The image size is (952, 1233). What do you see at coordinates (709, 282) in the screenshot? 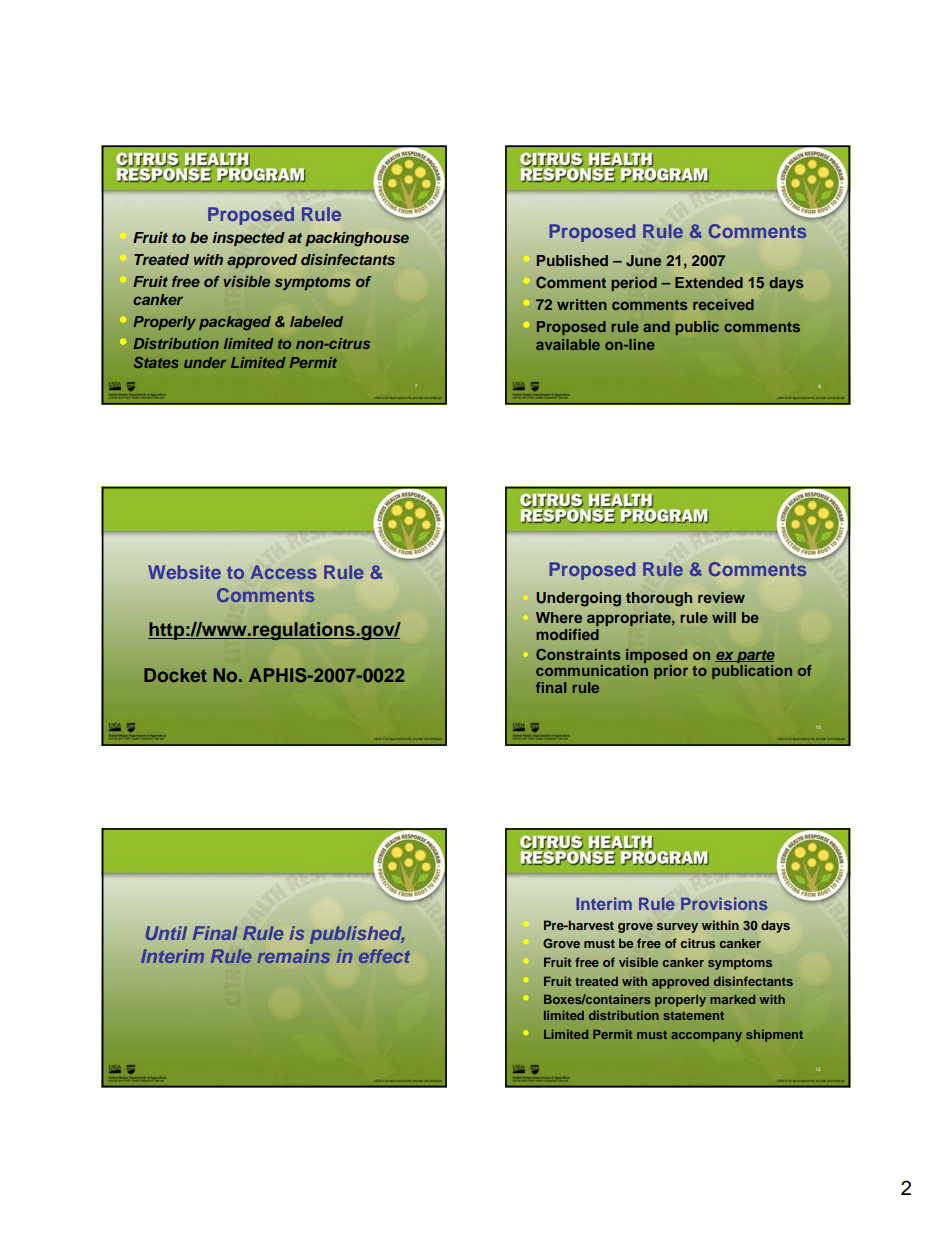
I see `Extended` at bounding box center [709, 282].
